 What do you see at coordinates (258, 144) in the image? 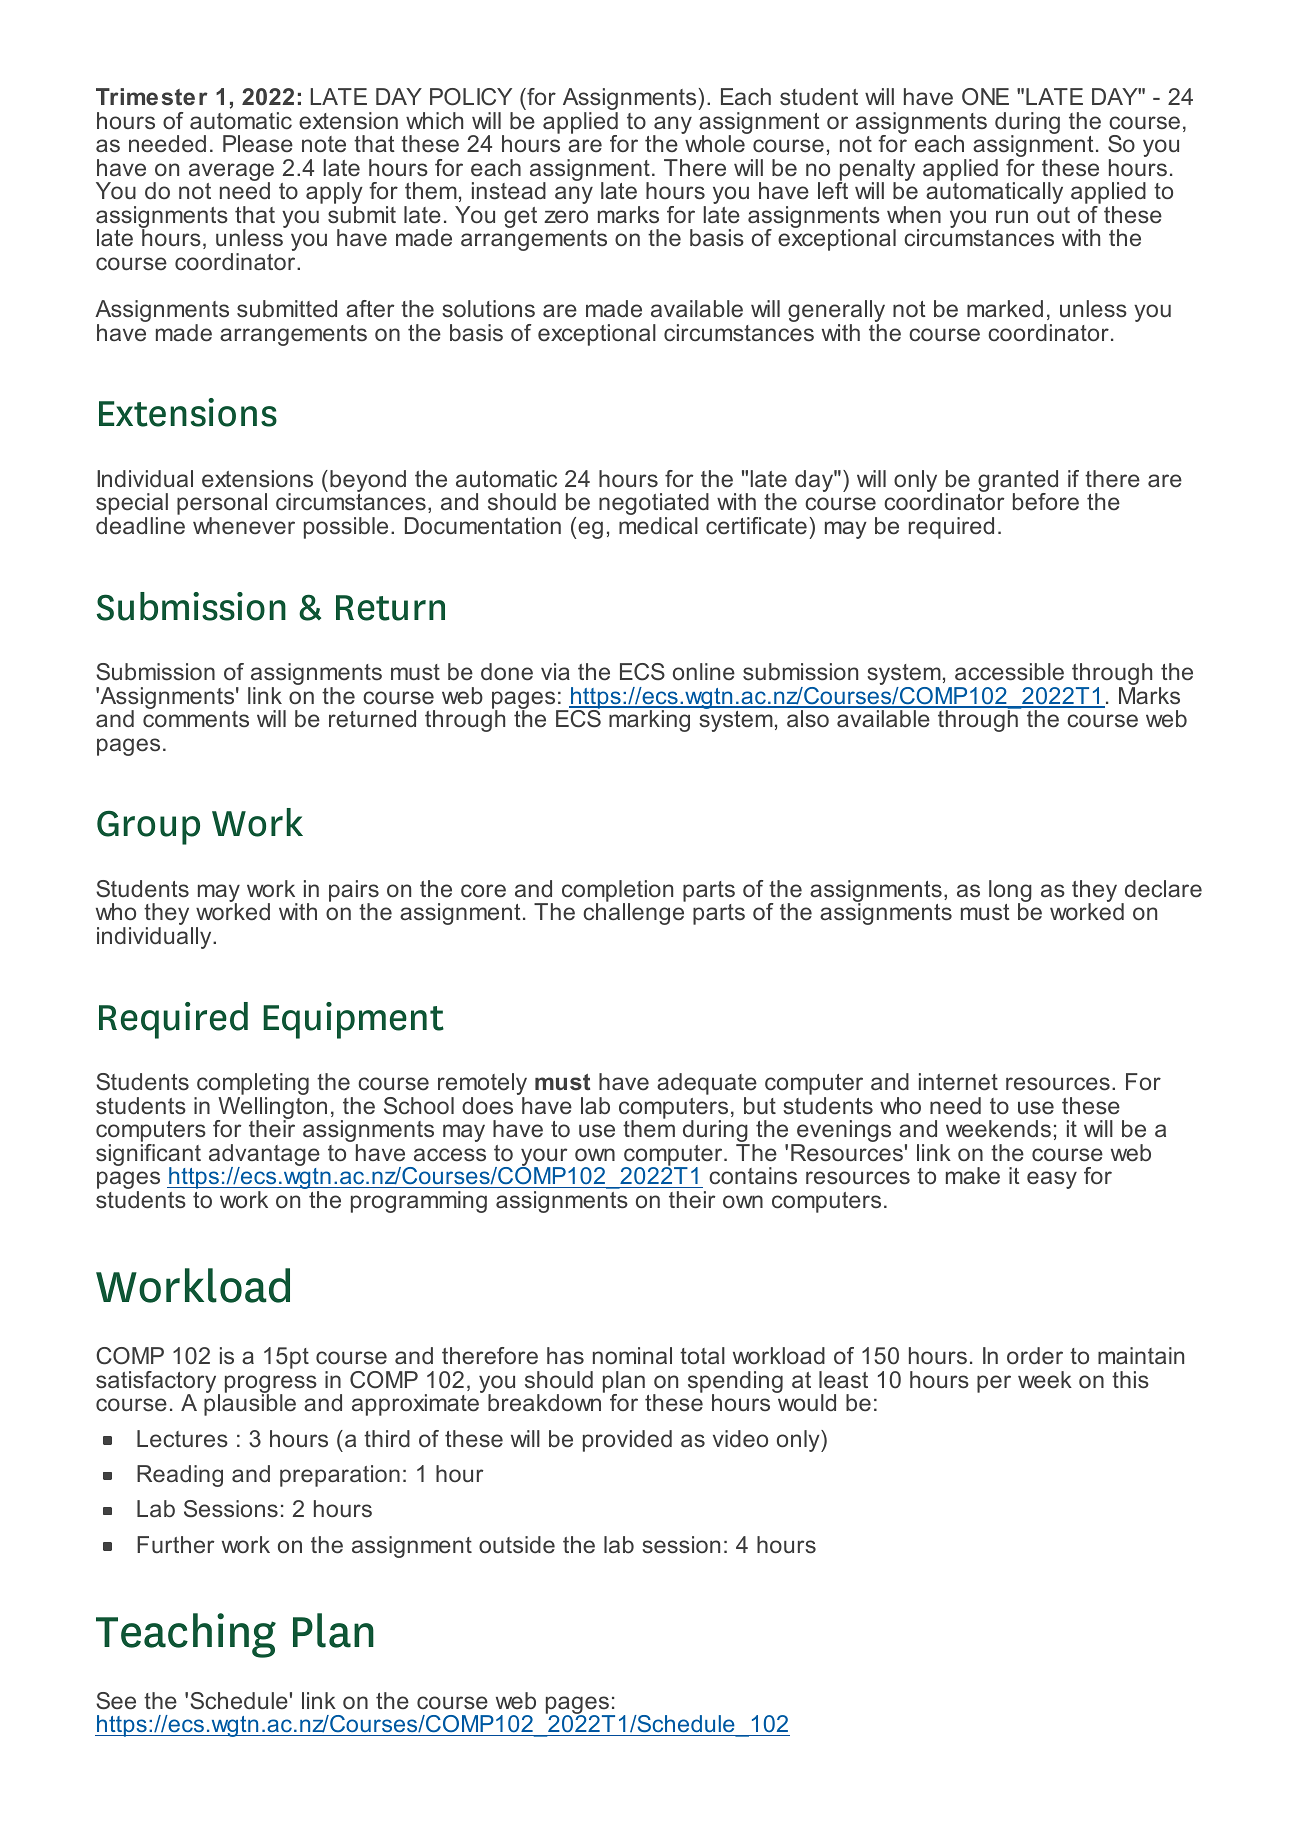
I see `Please` at bounding box center [258, 144].
